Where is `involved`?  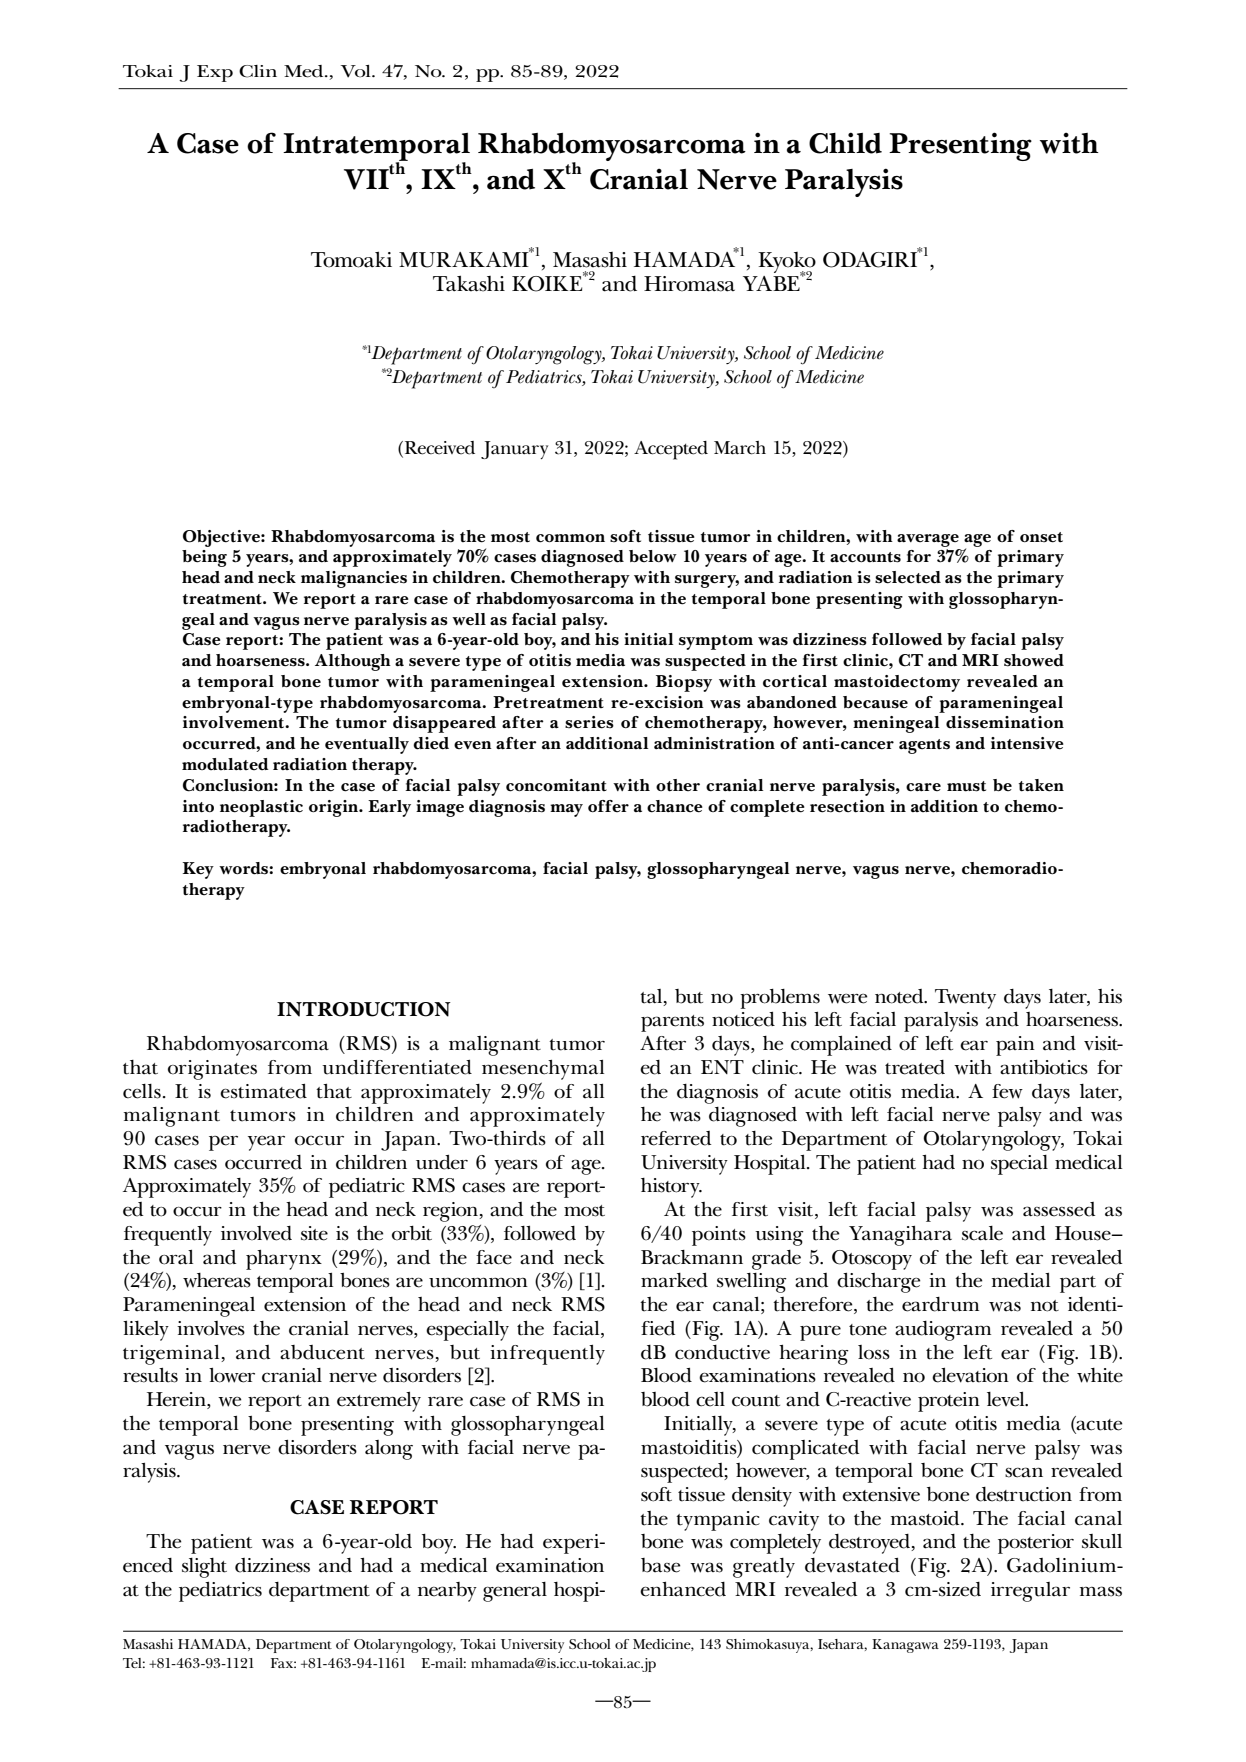 involved is located at coordinates (256, 1233).
